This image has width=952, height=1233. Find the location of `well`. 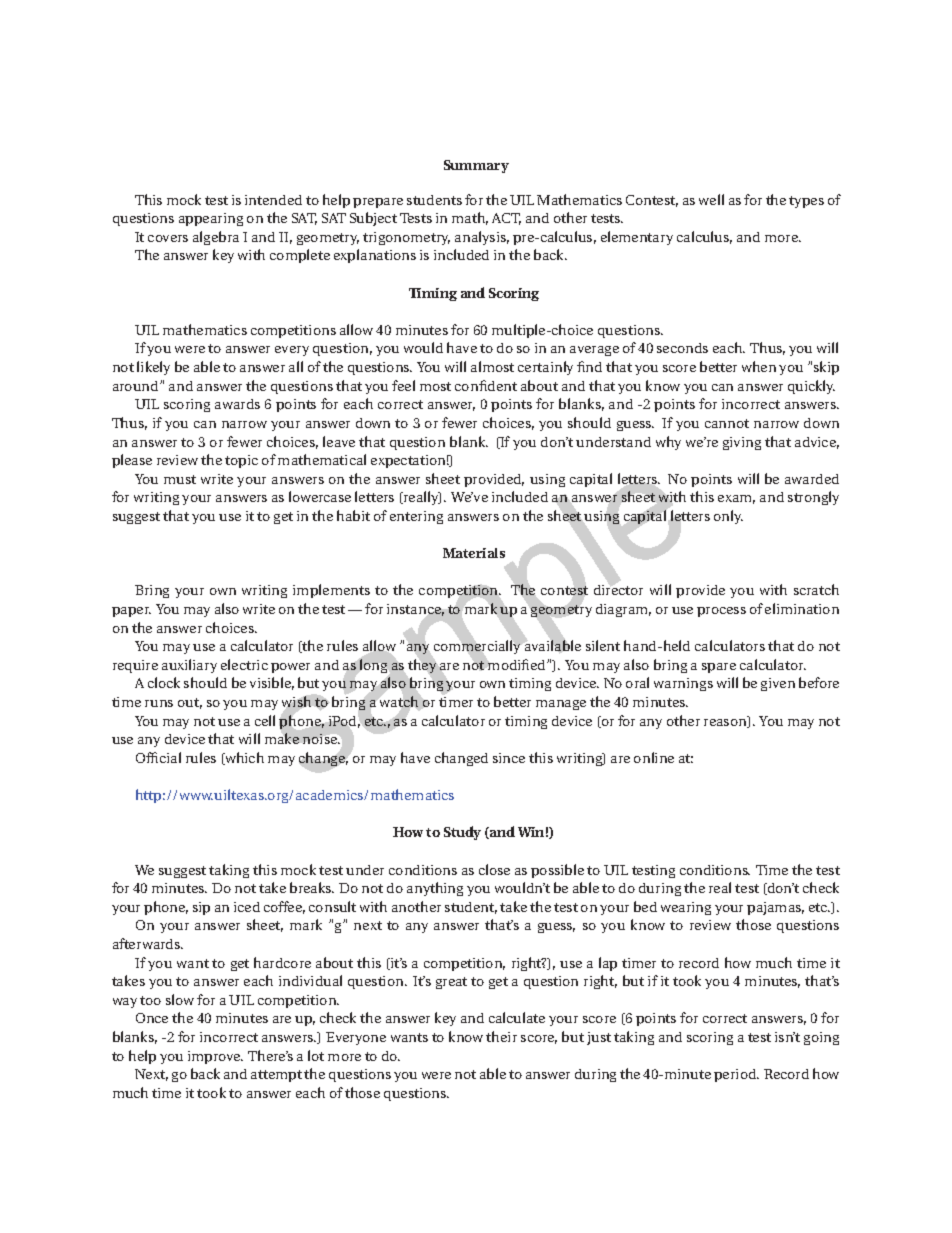

well is located at coordinates (711, 199).
